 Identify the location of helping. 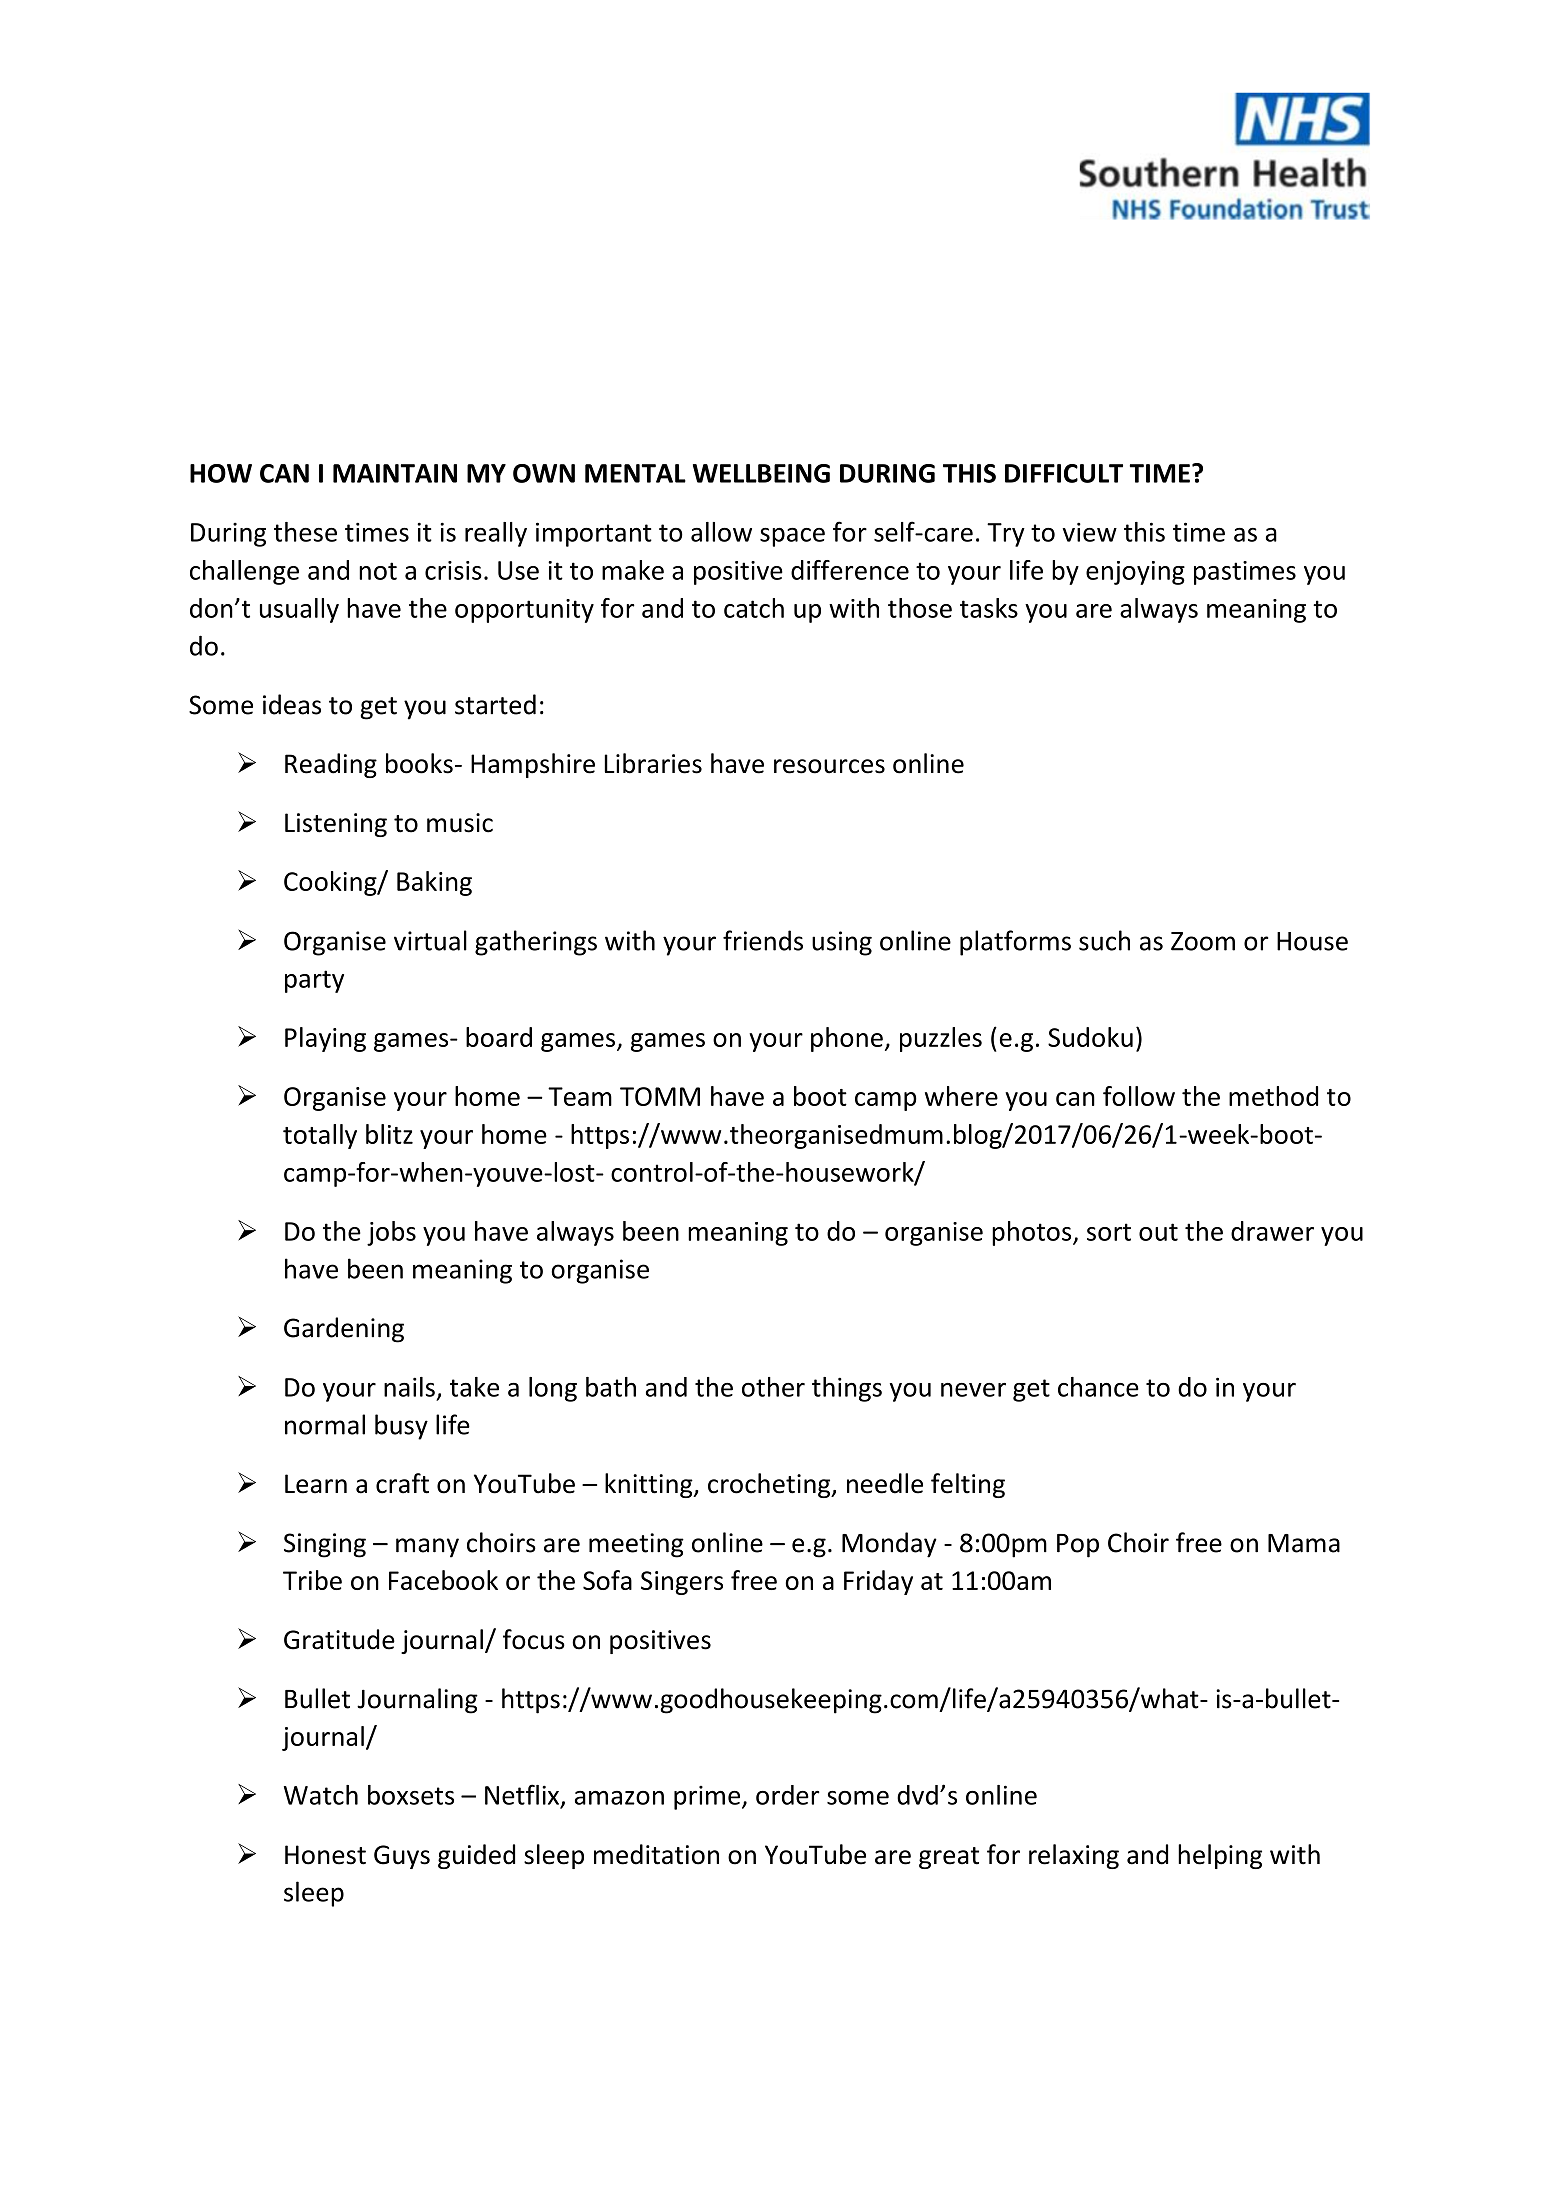
(1220, 1856).
